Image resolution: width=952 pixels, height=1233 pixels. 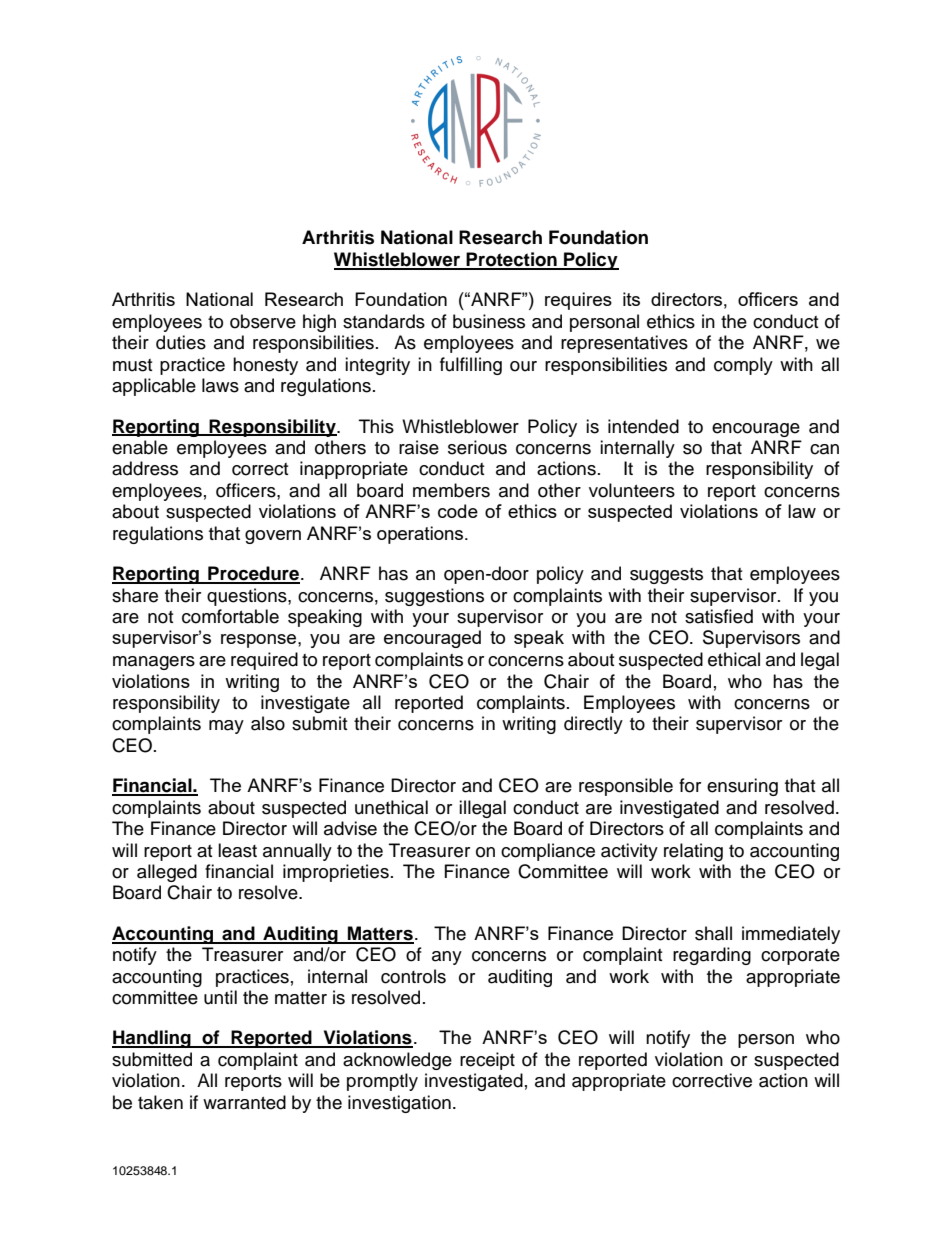 I want to click on comfortable, so click(x=230, y=616).
